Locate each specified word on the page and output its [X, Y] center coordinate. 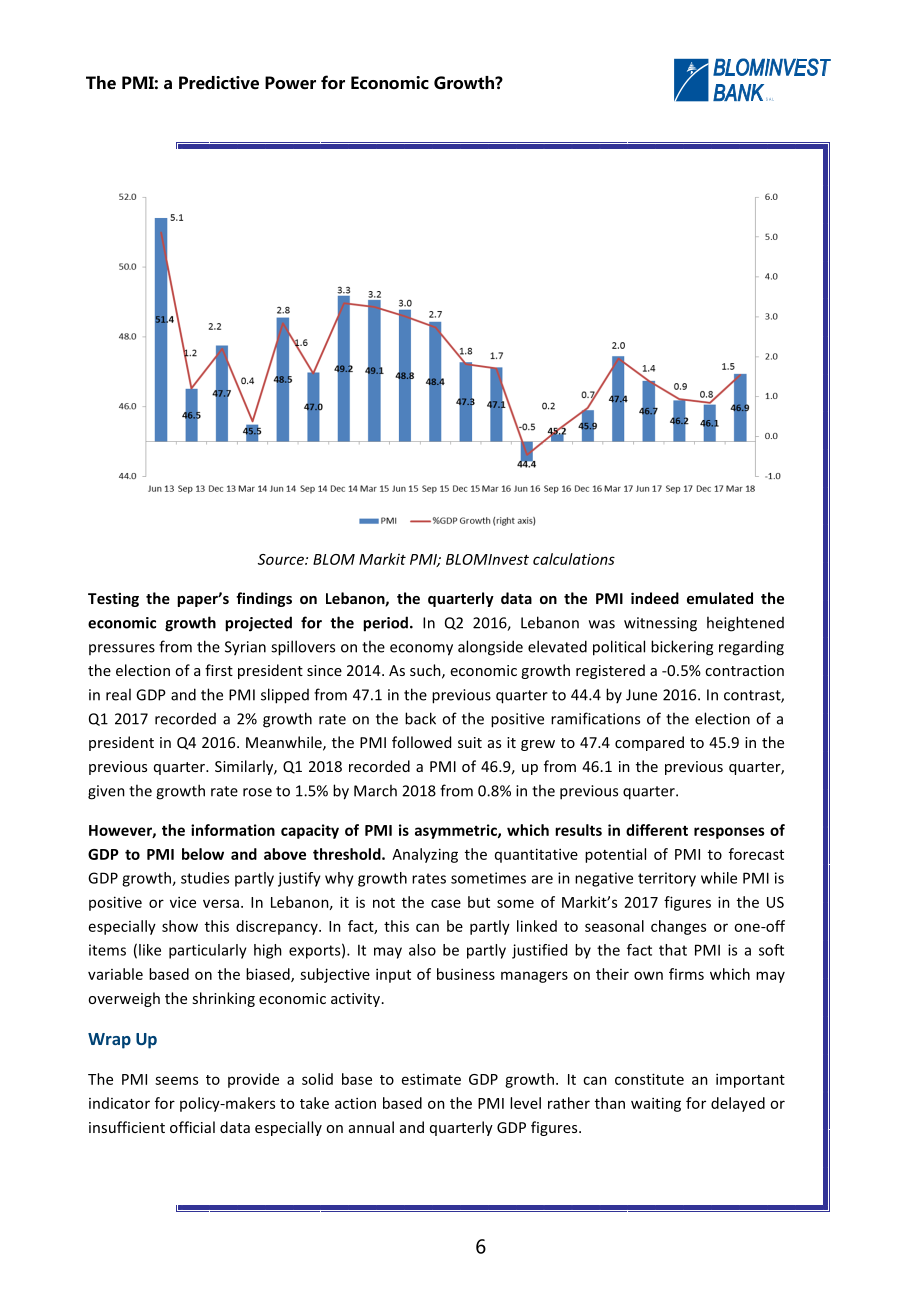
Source [282, 559]
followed [421, 742]
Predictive [219, 83]
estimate [431, 1079]
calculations [574, 559]
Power [290, 83]
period [385, 624]
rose [257, 792]
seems [176, 1080]
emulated [720, 598]
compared [649, 743]
